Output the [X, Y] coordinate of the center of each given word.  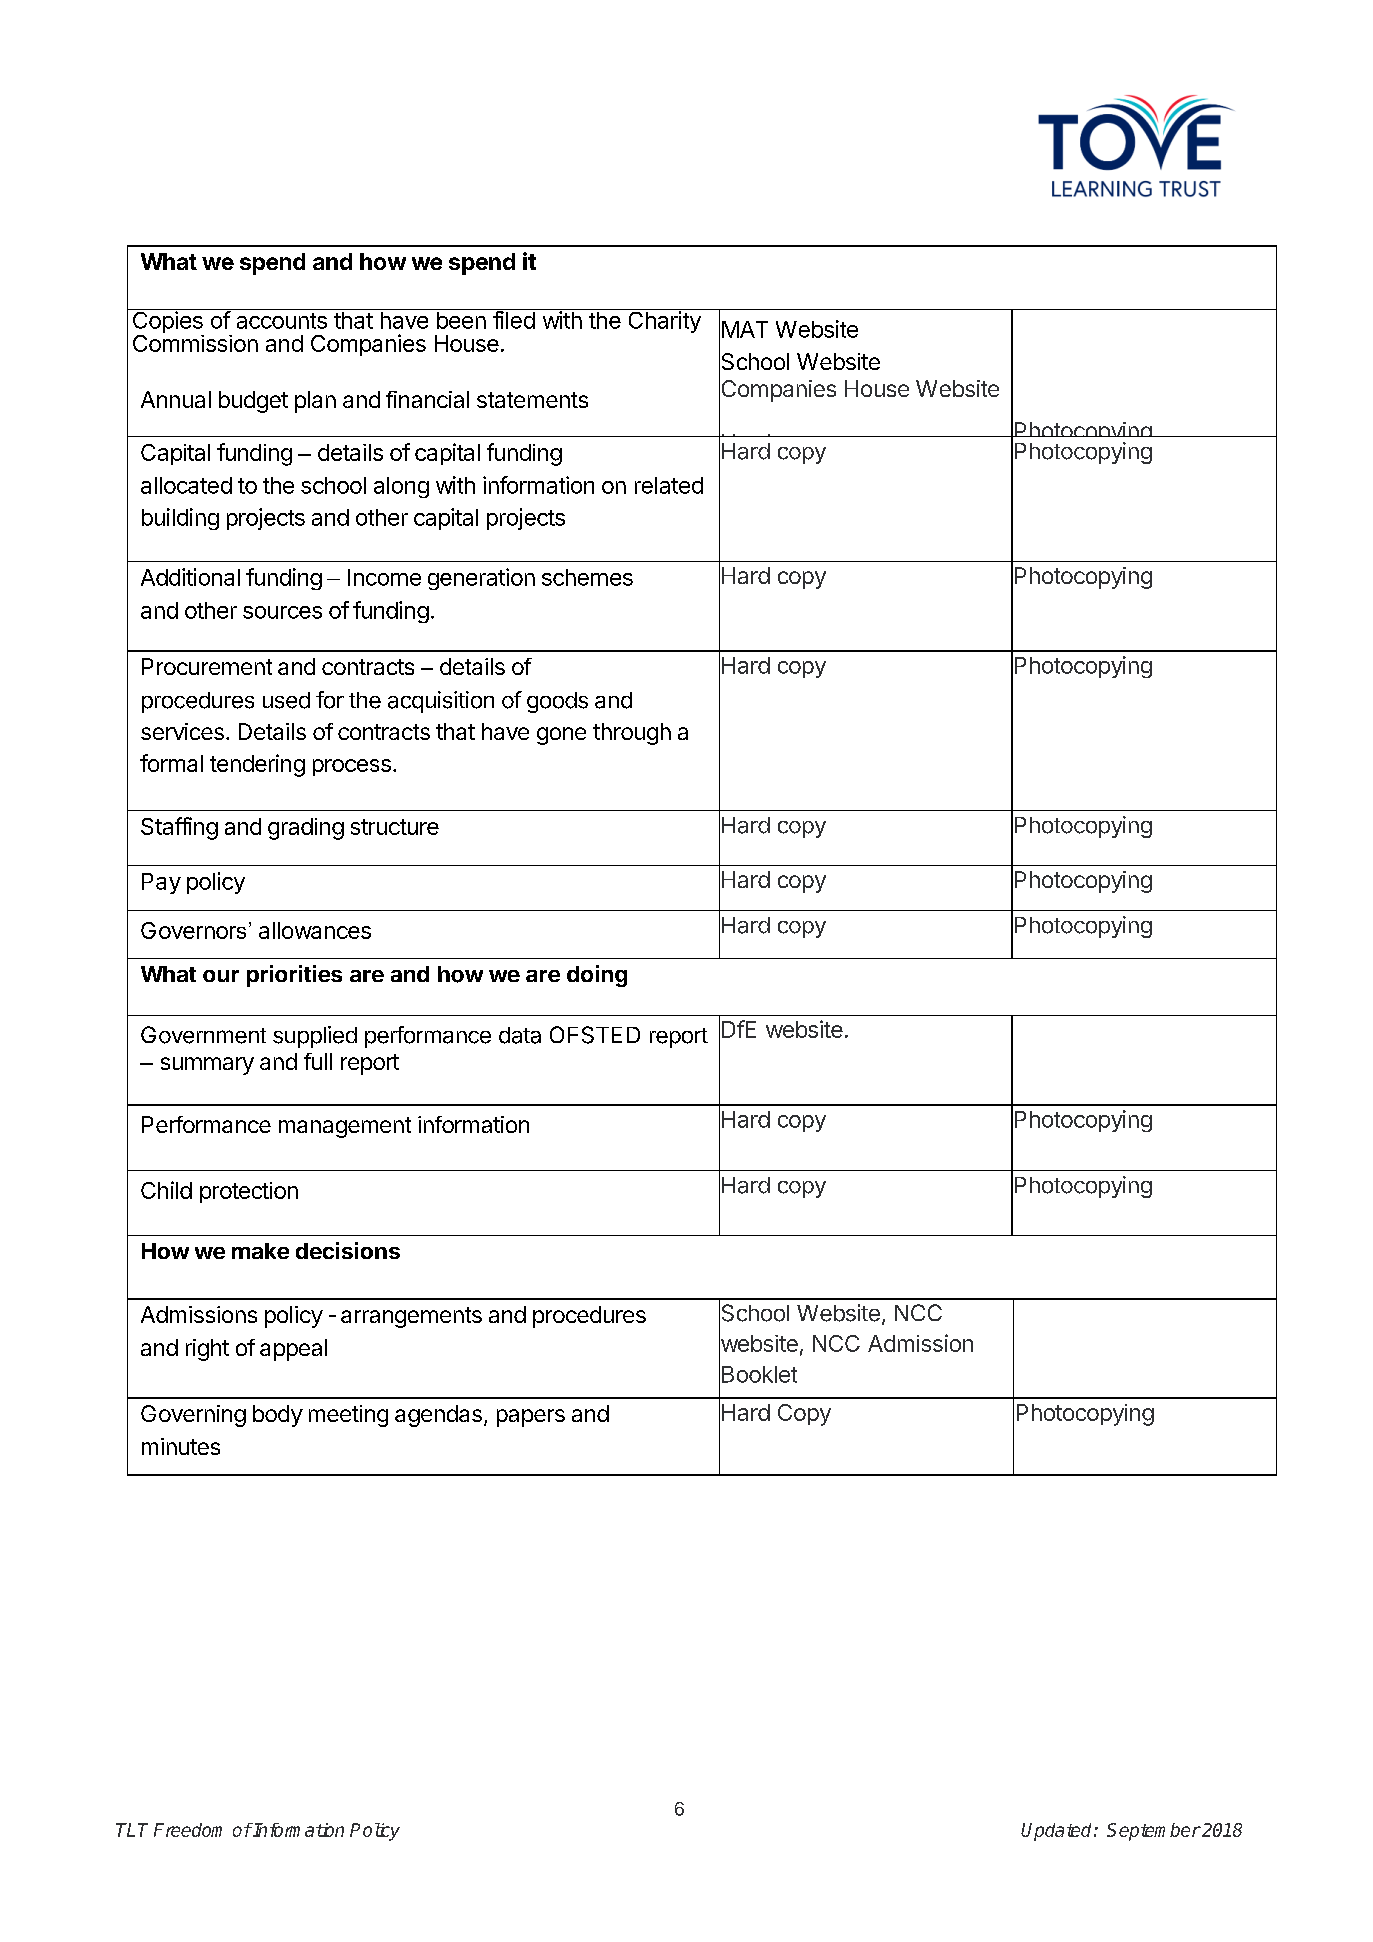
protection [249, 1192]
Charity [664, 321]
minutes [181, 1446]
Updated [1058, 1832]
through [632, 734]
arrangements [411, 1317]
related [669, 485]
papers [531, 1418]
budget [253, 402]
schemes [587, 577]
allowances [315, 930]
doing [597, 976]
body [278, 1416]
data [520, 1035]
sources [282, 612]
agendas [438, 1416]
